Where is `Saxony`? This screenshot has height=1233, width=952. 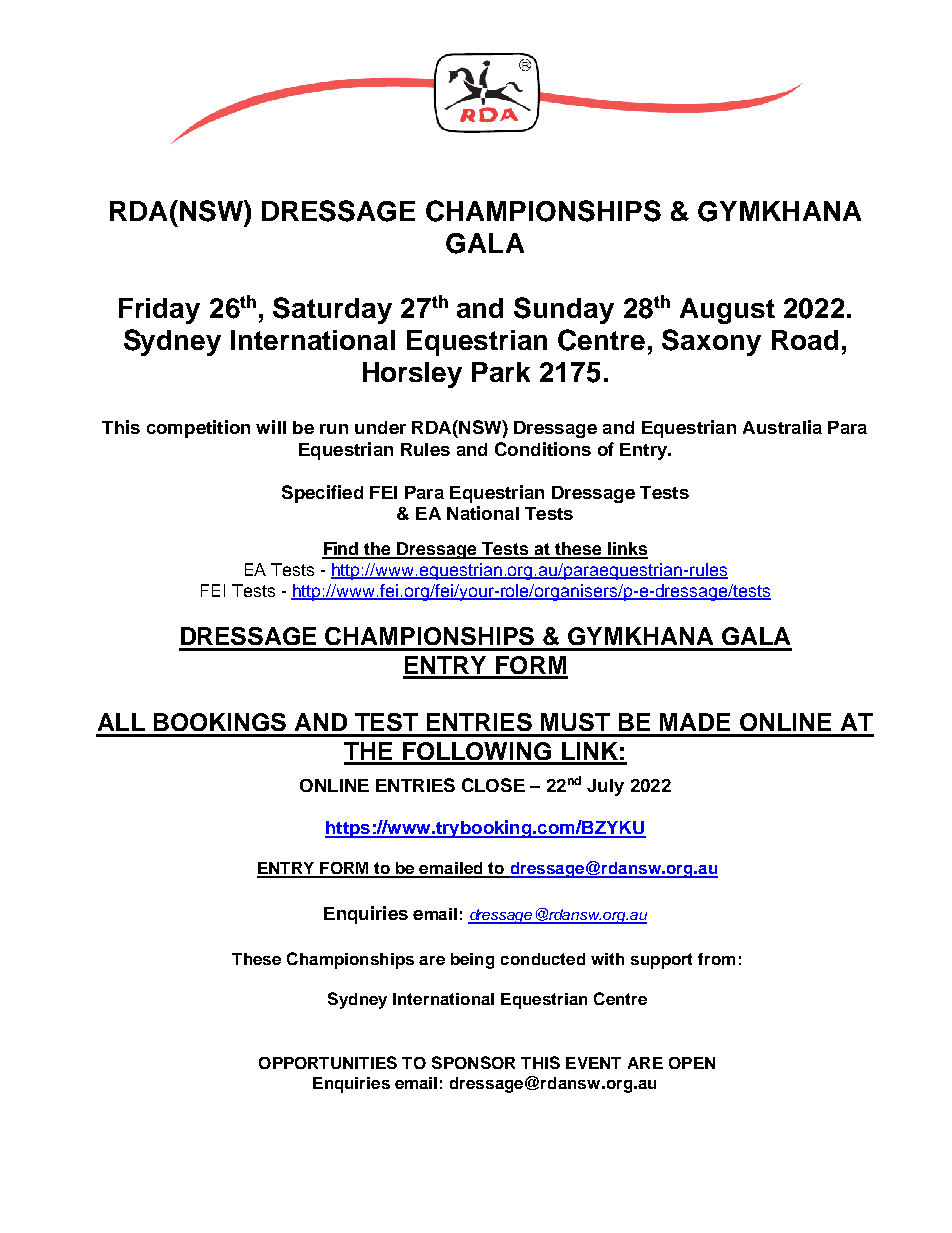
Saxony is located at coordinates (711, 342).
